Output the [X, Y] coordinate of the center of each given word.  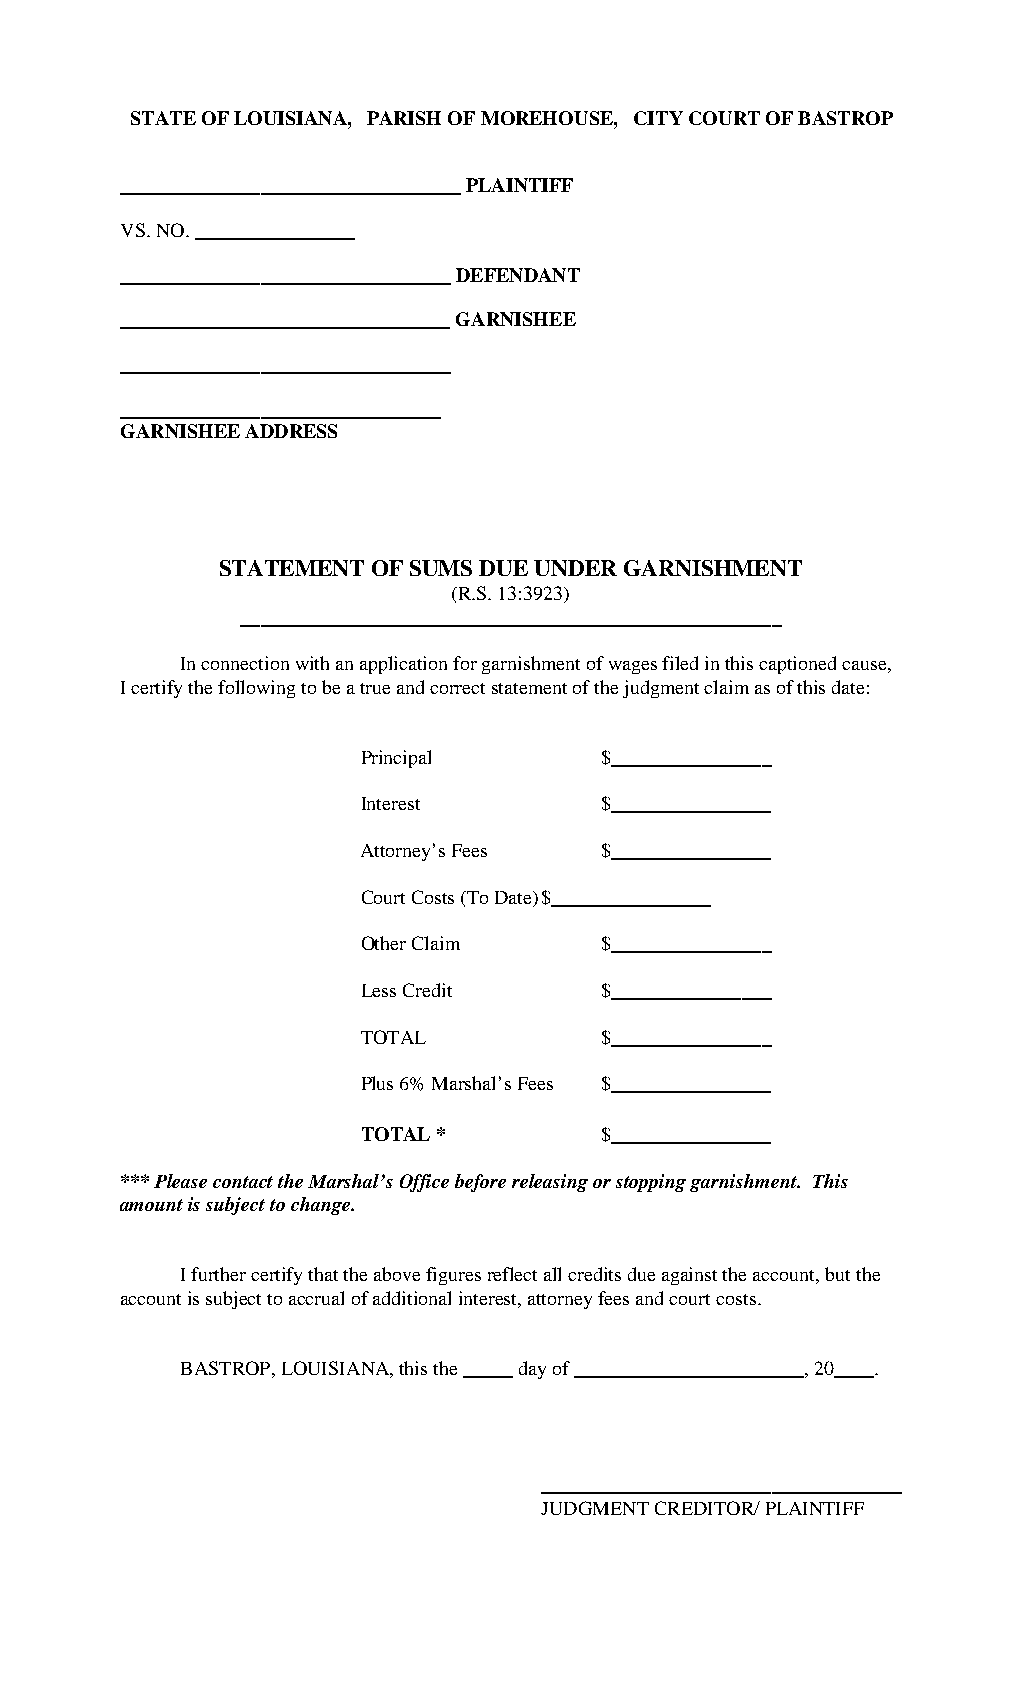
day [532, 1370]
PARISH [404, 118]
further [218, 1274]
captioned [797, 665]
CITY [658, 118]
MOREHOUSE [548, 118]
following [256, 689]
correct [457, 688]
